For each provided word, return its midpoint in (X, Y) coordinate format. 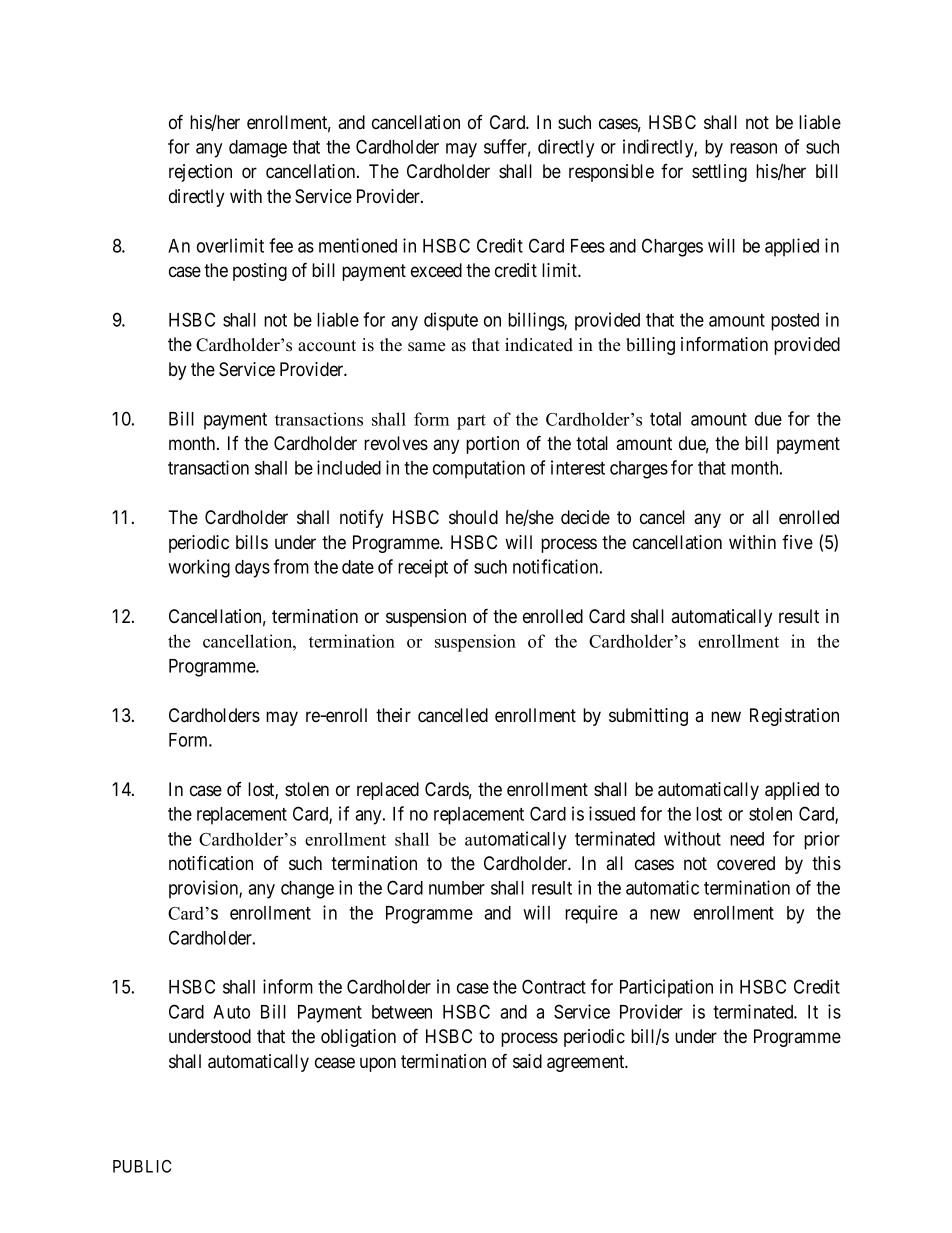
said (527, 1061)
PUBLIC (142, 1166)
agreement (587, 1063)
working (199, 568)
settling (719, 173)
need (747, 839)
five (797, 542)
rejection (200, 173)
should (473, 517)
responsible (611, 173)
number (457, 888)
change (307, 890)
